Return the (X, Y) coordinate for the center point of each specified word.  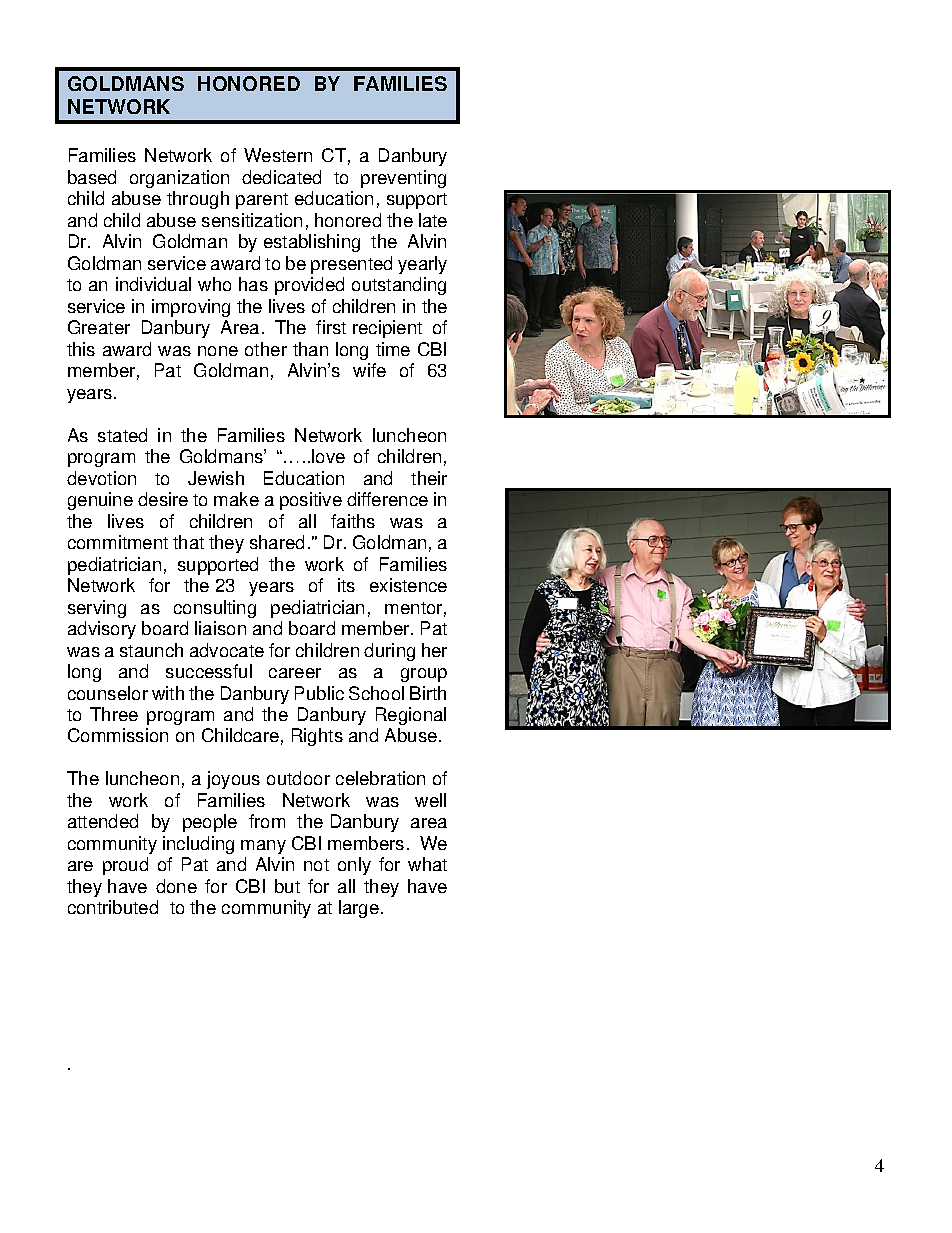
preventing (403, 179)
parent (262, 201)
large (359, 909)
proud (125, 866)
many (263, 847)
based (92, 177)
